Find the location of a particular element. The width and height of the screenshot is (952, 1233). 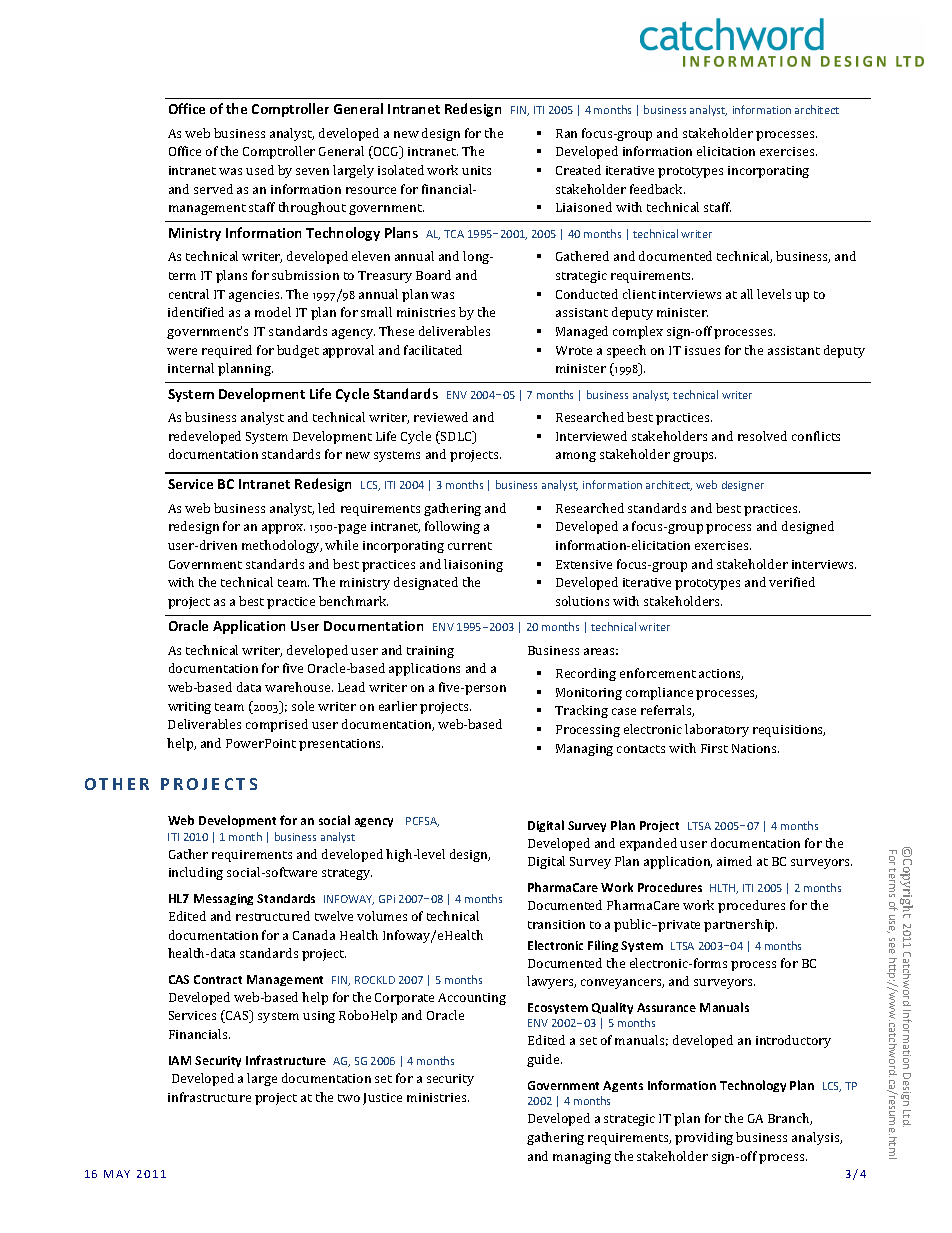

training is located at coordinates (430, 652).
